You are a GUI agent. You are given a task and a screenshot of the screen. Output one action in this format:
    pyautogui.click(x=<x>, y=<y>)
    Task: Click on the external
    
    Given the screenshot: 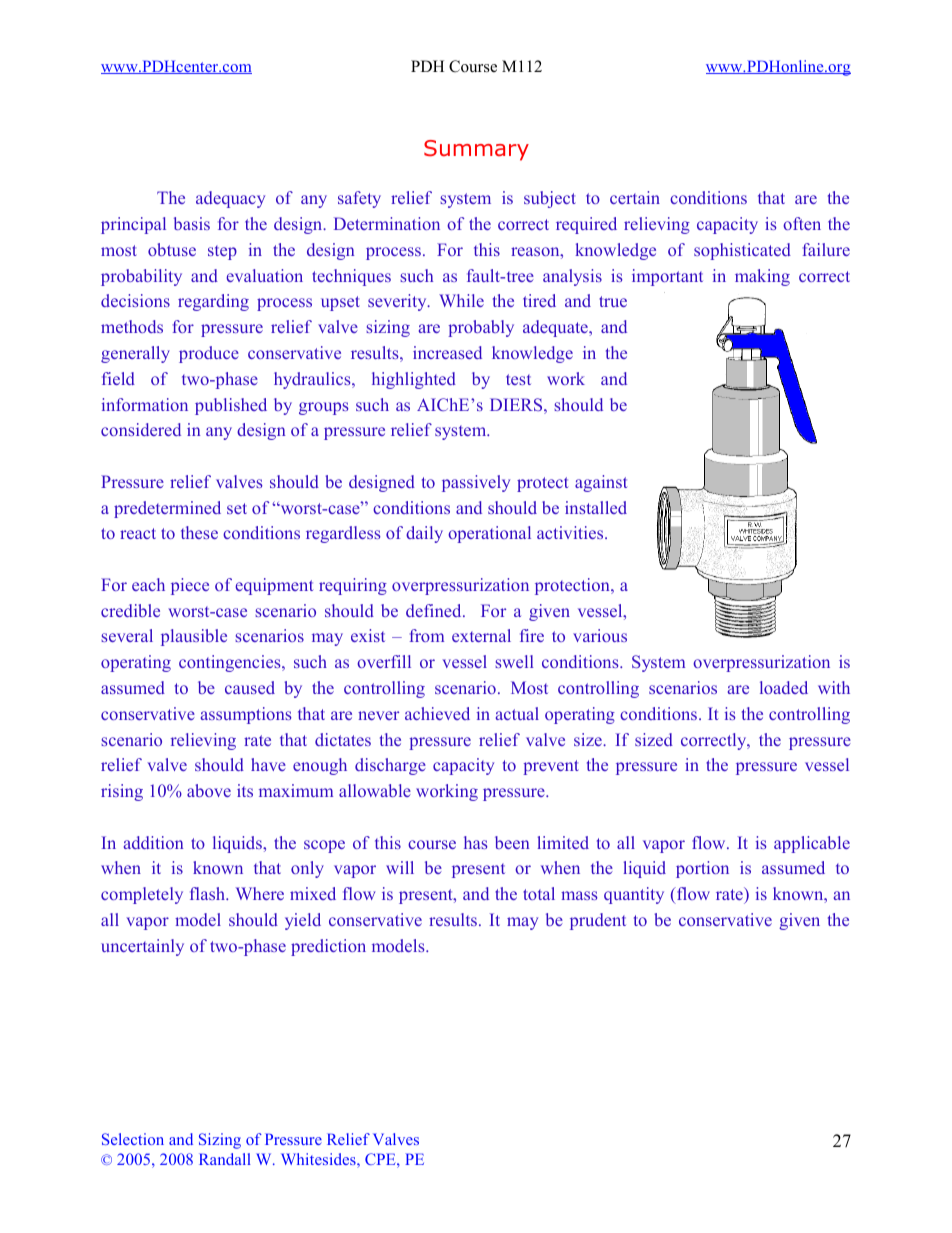 What is the action you would take?
    pyautogui.click(x=481, y=635)
